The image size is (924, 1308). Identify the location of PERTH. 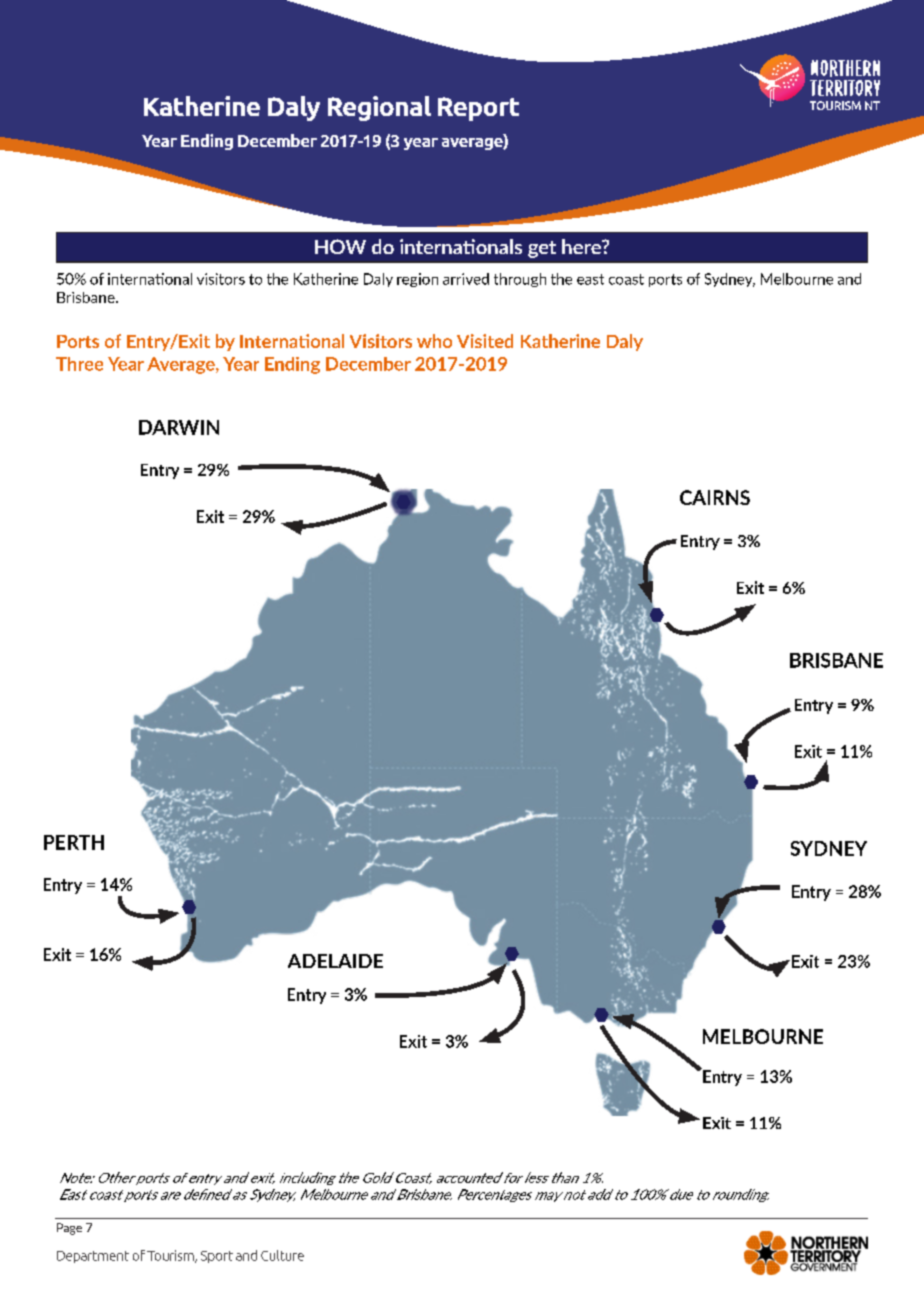
(74, 842).
